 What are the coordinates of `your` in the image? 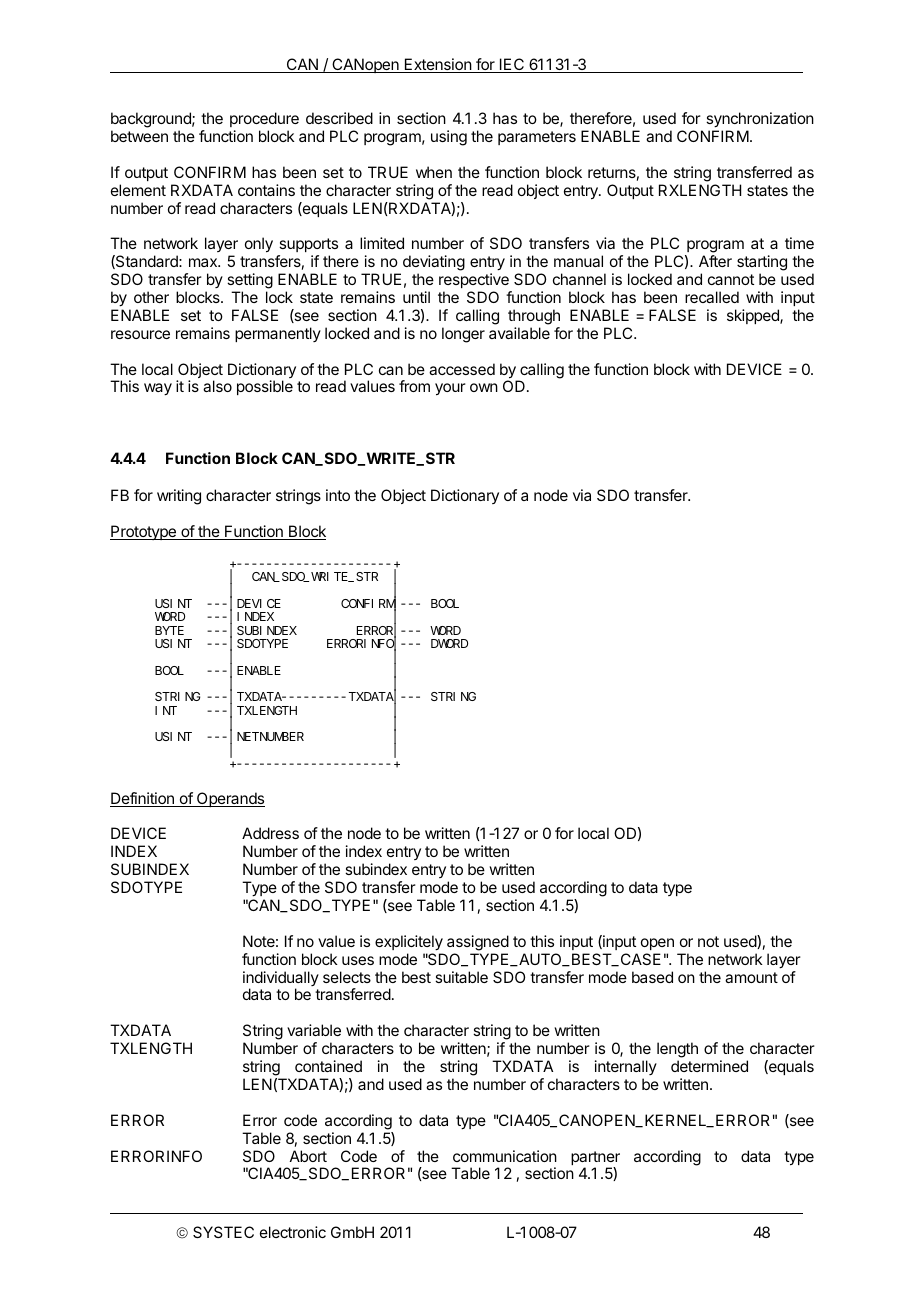 It's located at (450, 389).
